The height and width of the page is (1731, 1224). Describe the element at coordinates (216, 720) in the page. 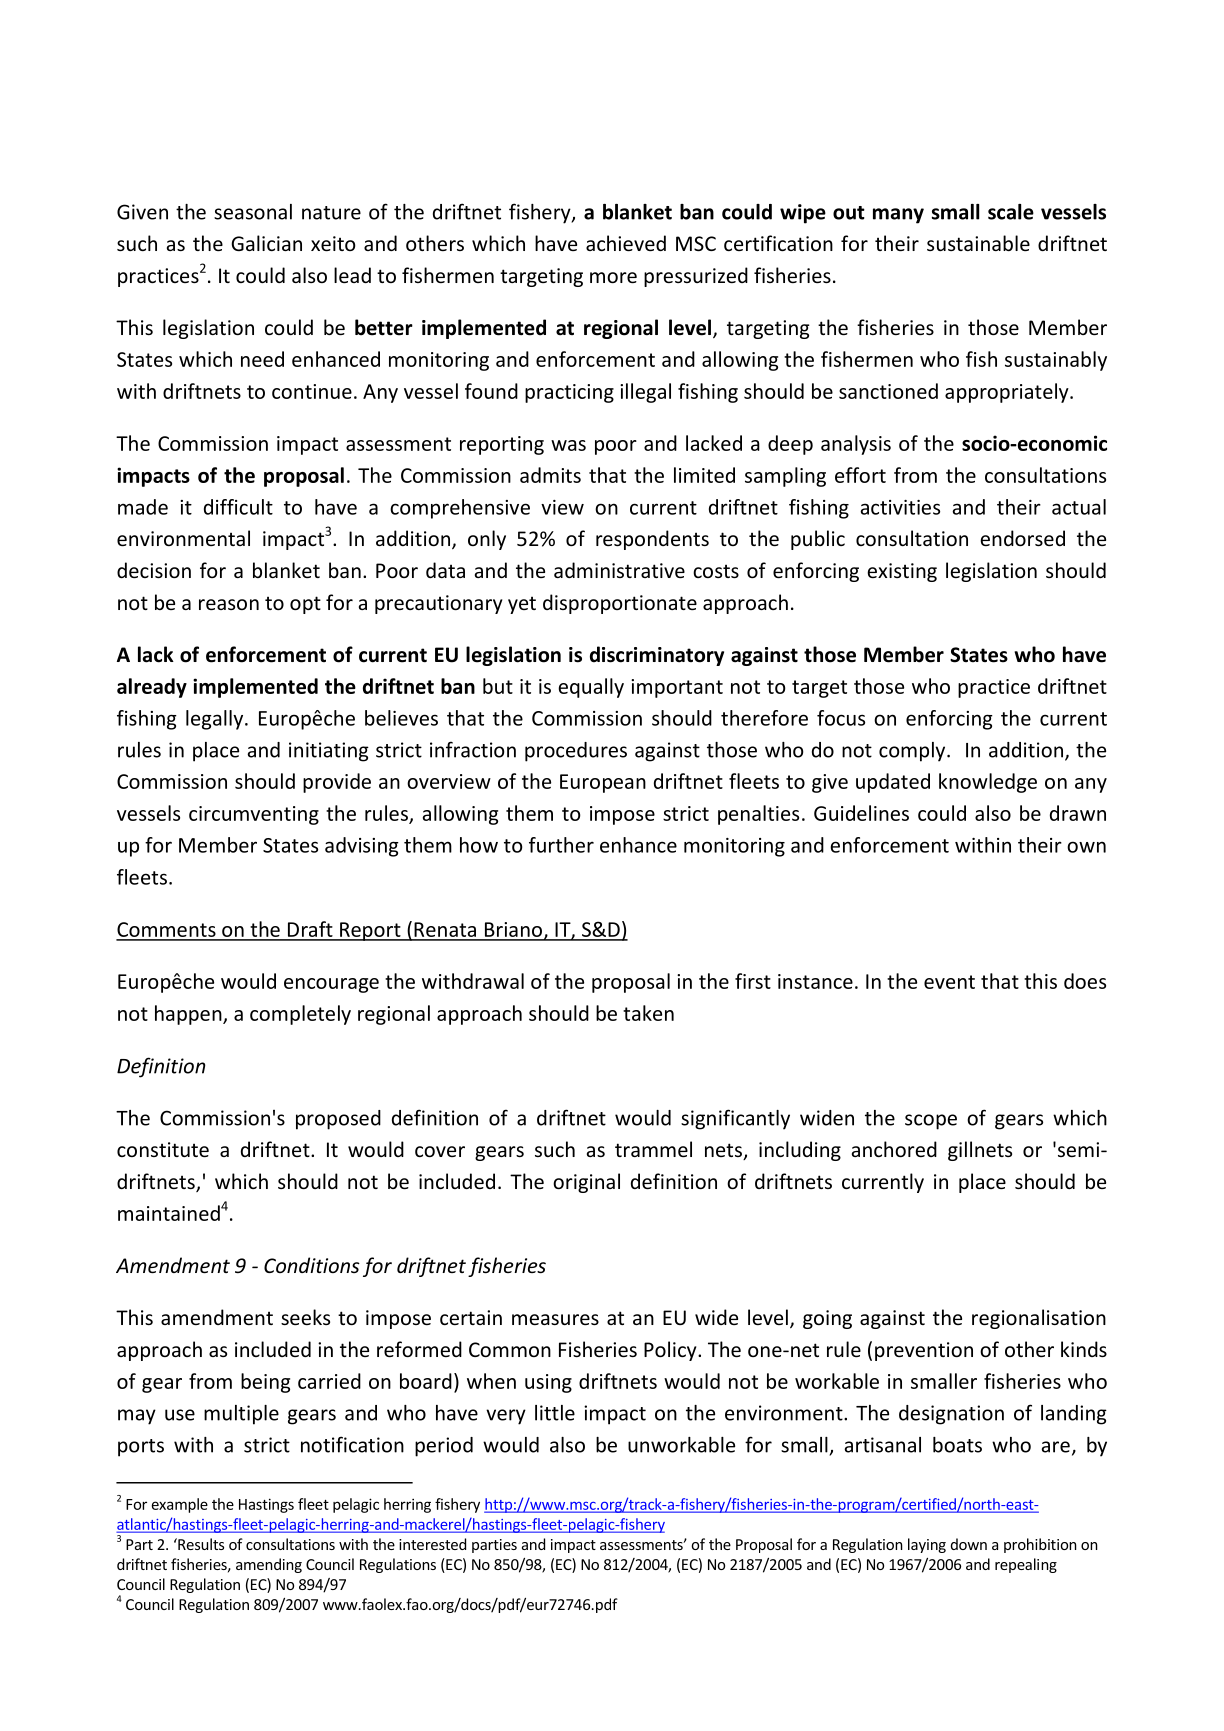

I see `legally` at that location.
